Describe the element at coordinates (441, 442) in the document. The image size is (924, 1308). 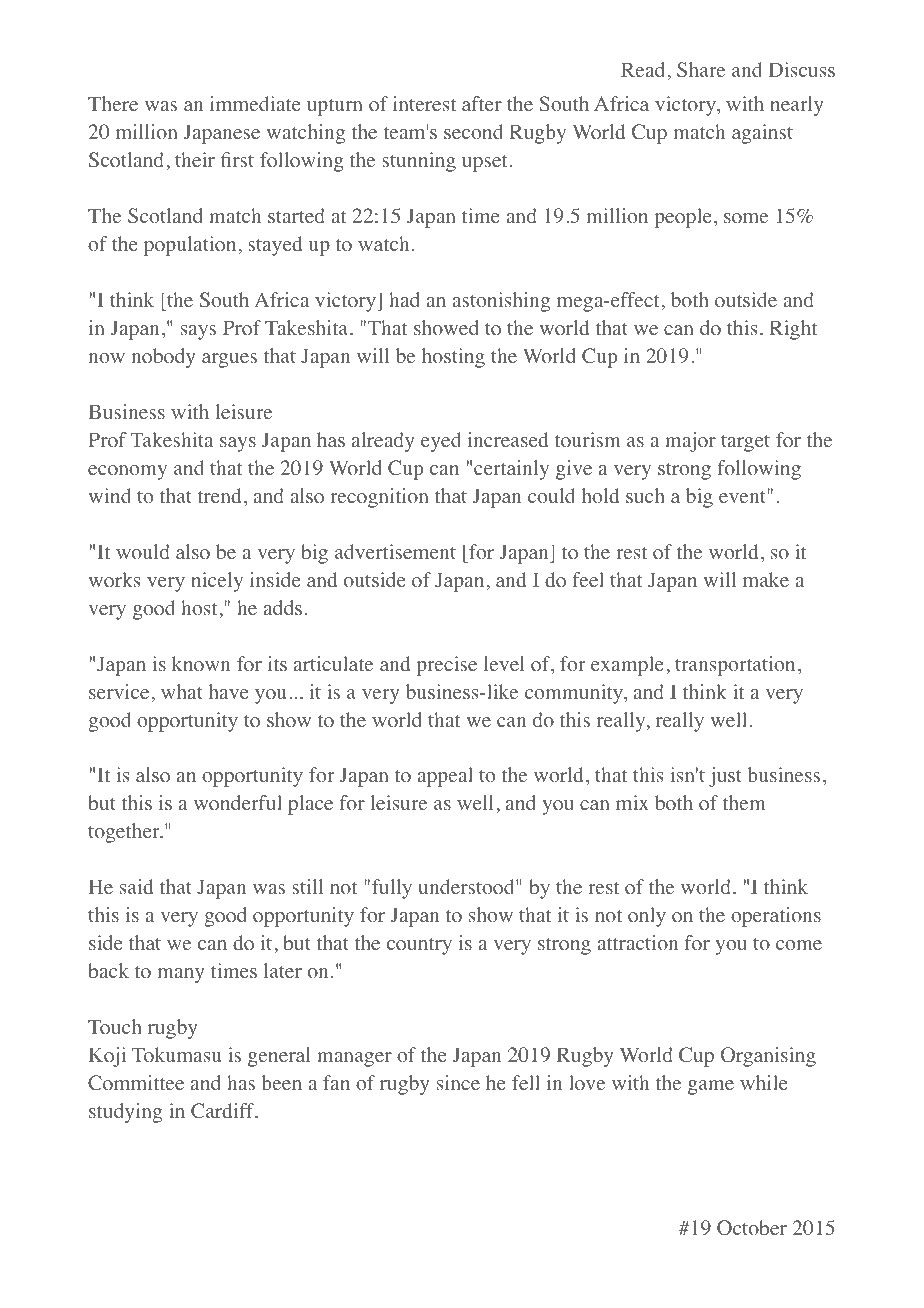
I see `eyed` at that location.
